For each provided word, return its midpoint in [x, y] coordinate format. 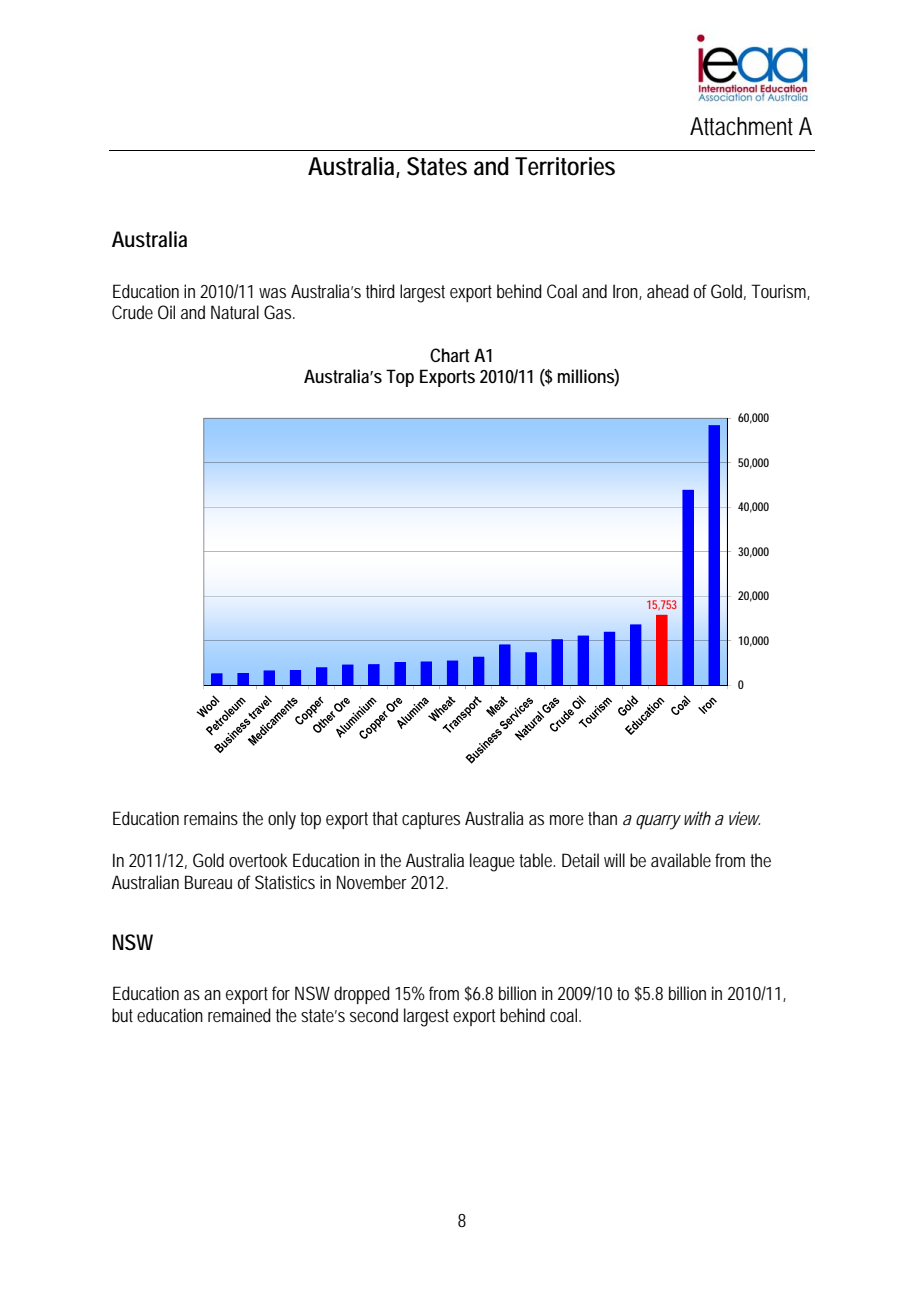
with [697, 818]
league [492, 862]
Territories [565, 166]
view [744, 818]
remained [239, 1015]
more [567, 820]
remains [211, 818]
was [272, 293]
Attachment [741, 126]
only [282, 820]
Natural [235, 312]
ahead [668, 291]
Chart [450, 355]
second [374, 1015]
